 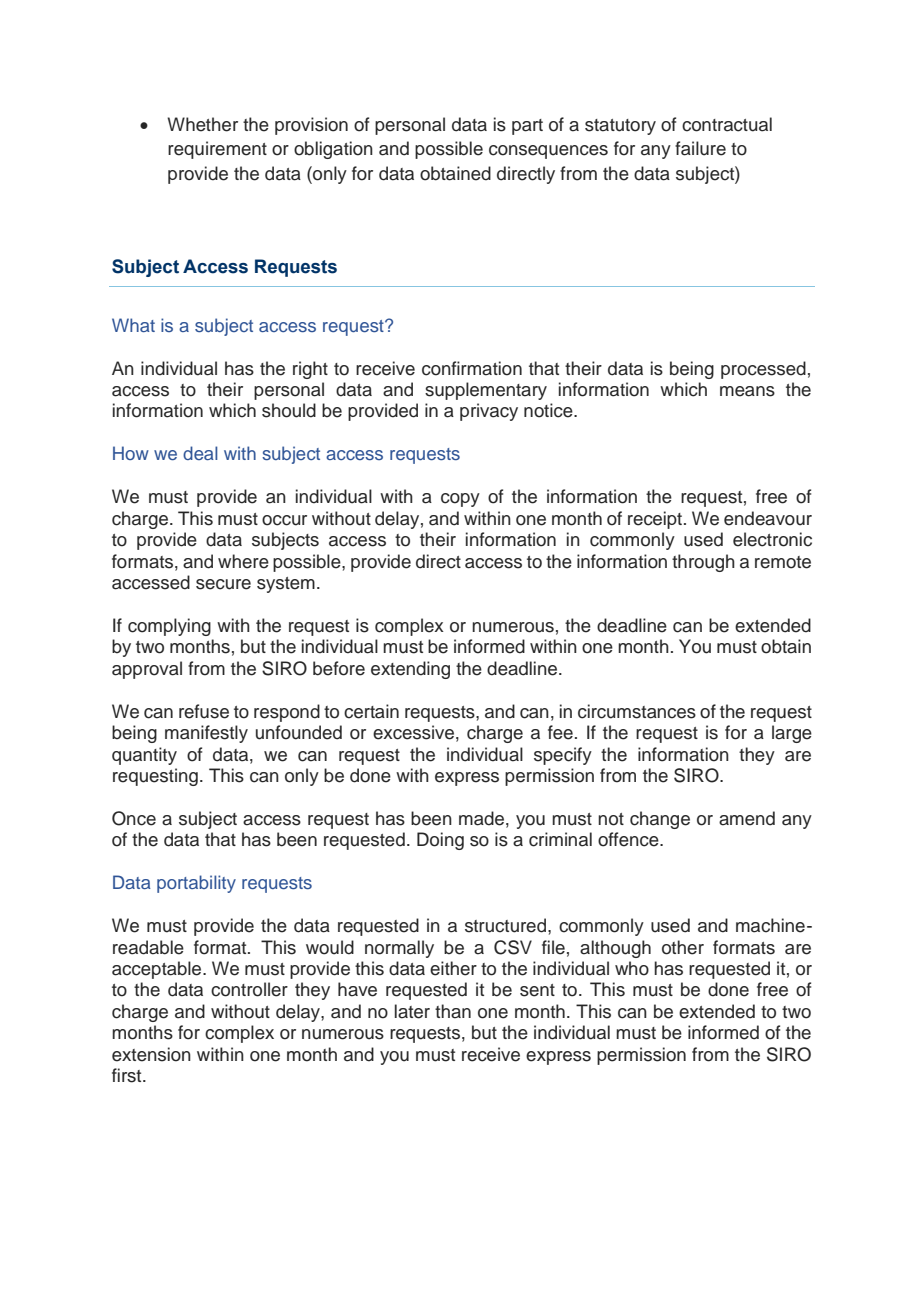 I want to click on part, so click(x=527, y=127).
